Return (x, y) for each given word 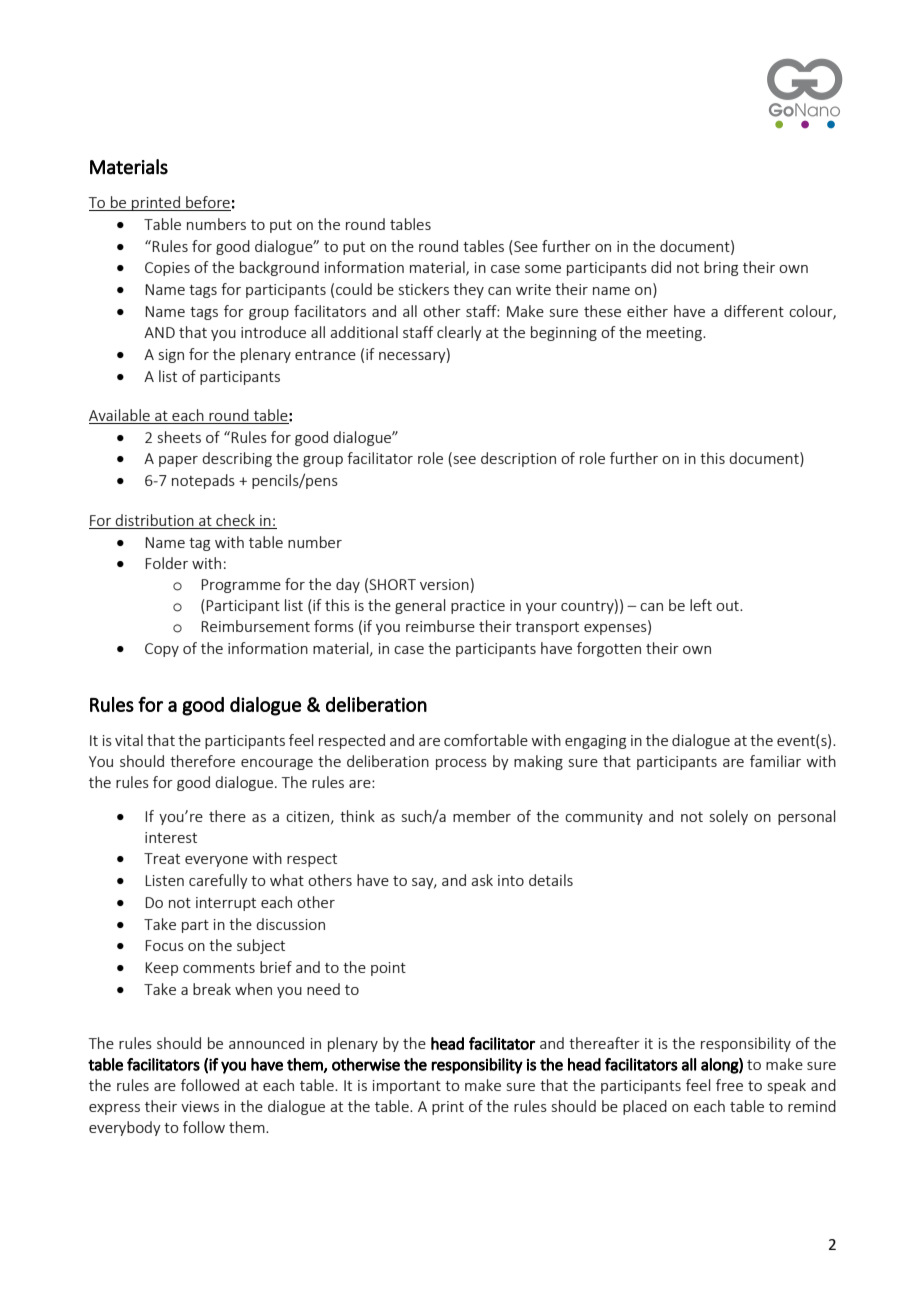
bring (721, 268)
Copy (162, 650)
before (207, 203)
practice (478, 607)
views (200, 1106)
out (728, 606)
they (468, 290)
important (407, 1087)
